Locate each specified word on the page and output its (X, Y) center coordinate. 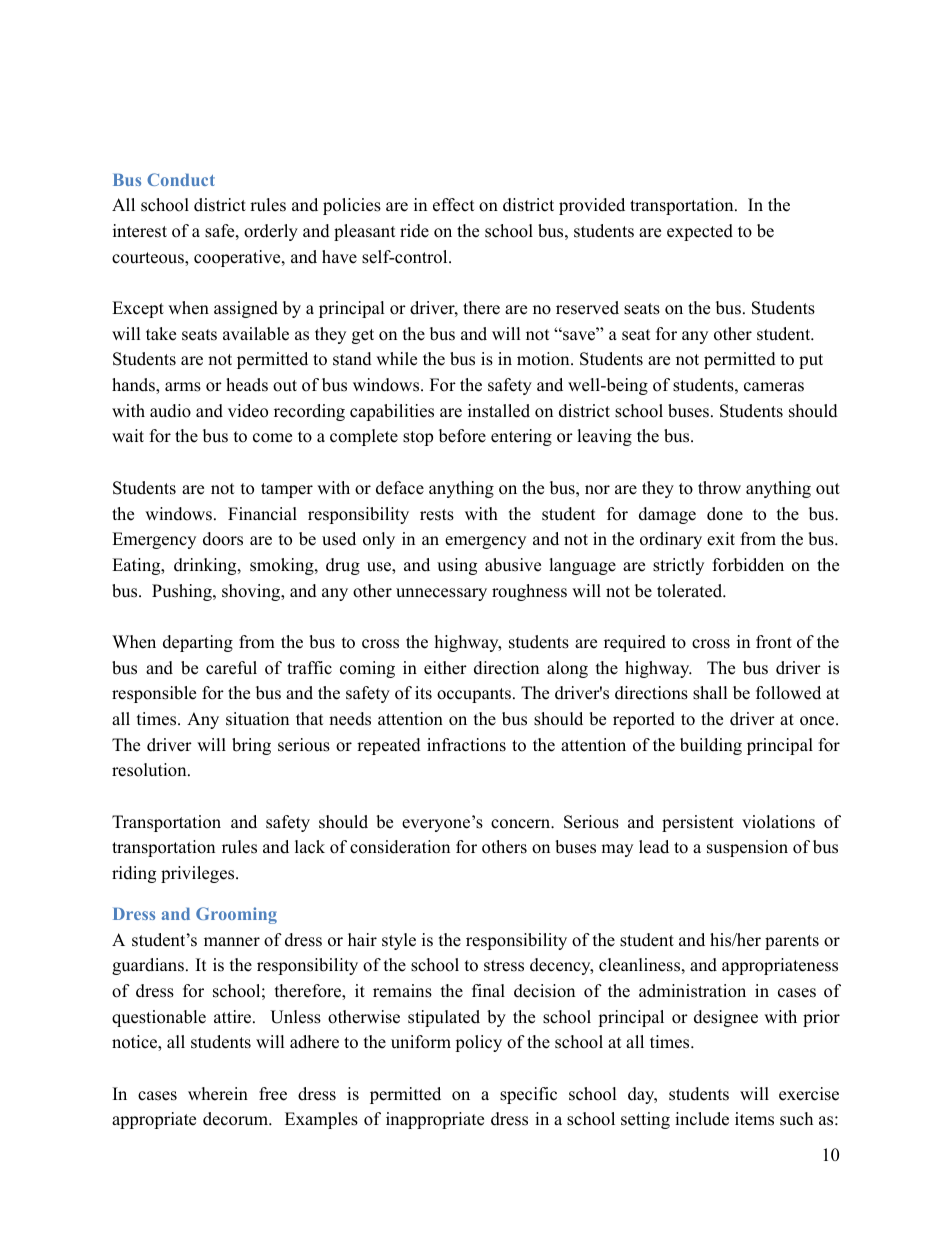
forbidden (748, 565)
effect (454, 205)
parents (792, 942)
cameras (774, 387)
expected (700, 232)
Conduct (181, 179)
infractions (466, 745)
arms (183, 387)
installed (499, 411)
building (711, 746)
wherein (218, 1094)
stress (504, 966)
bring (251, 746)
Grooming (236, 915)
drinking (206, 566)
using (457, 566)
